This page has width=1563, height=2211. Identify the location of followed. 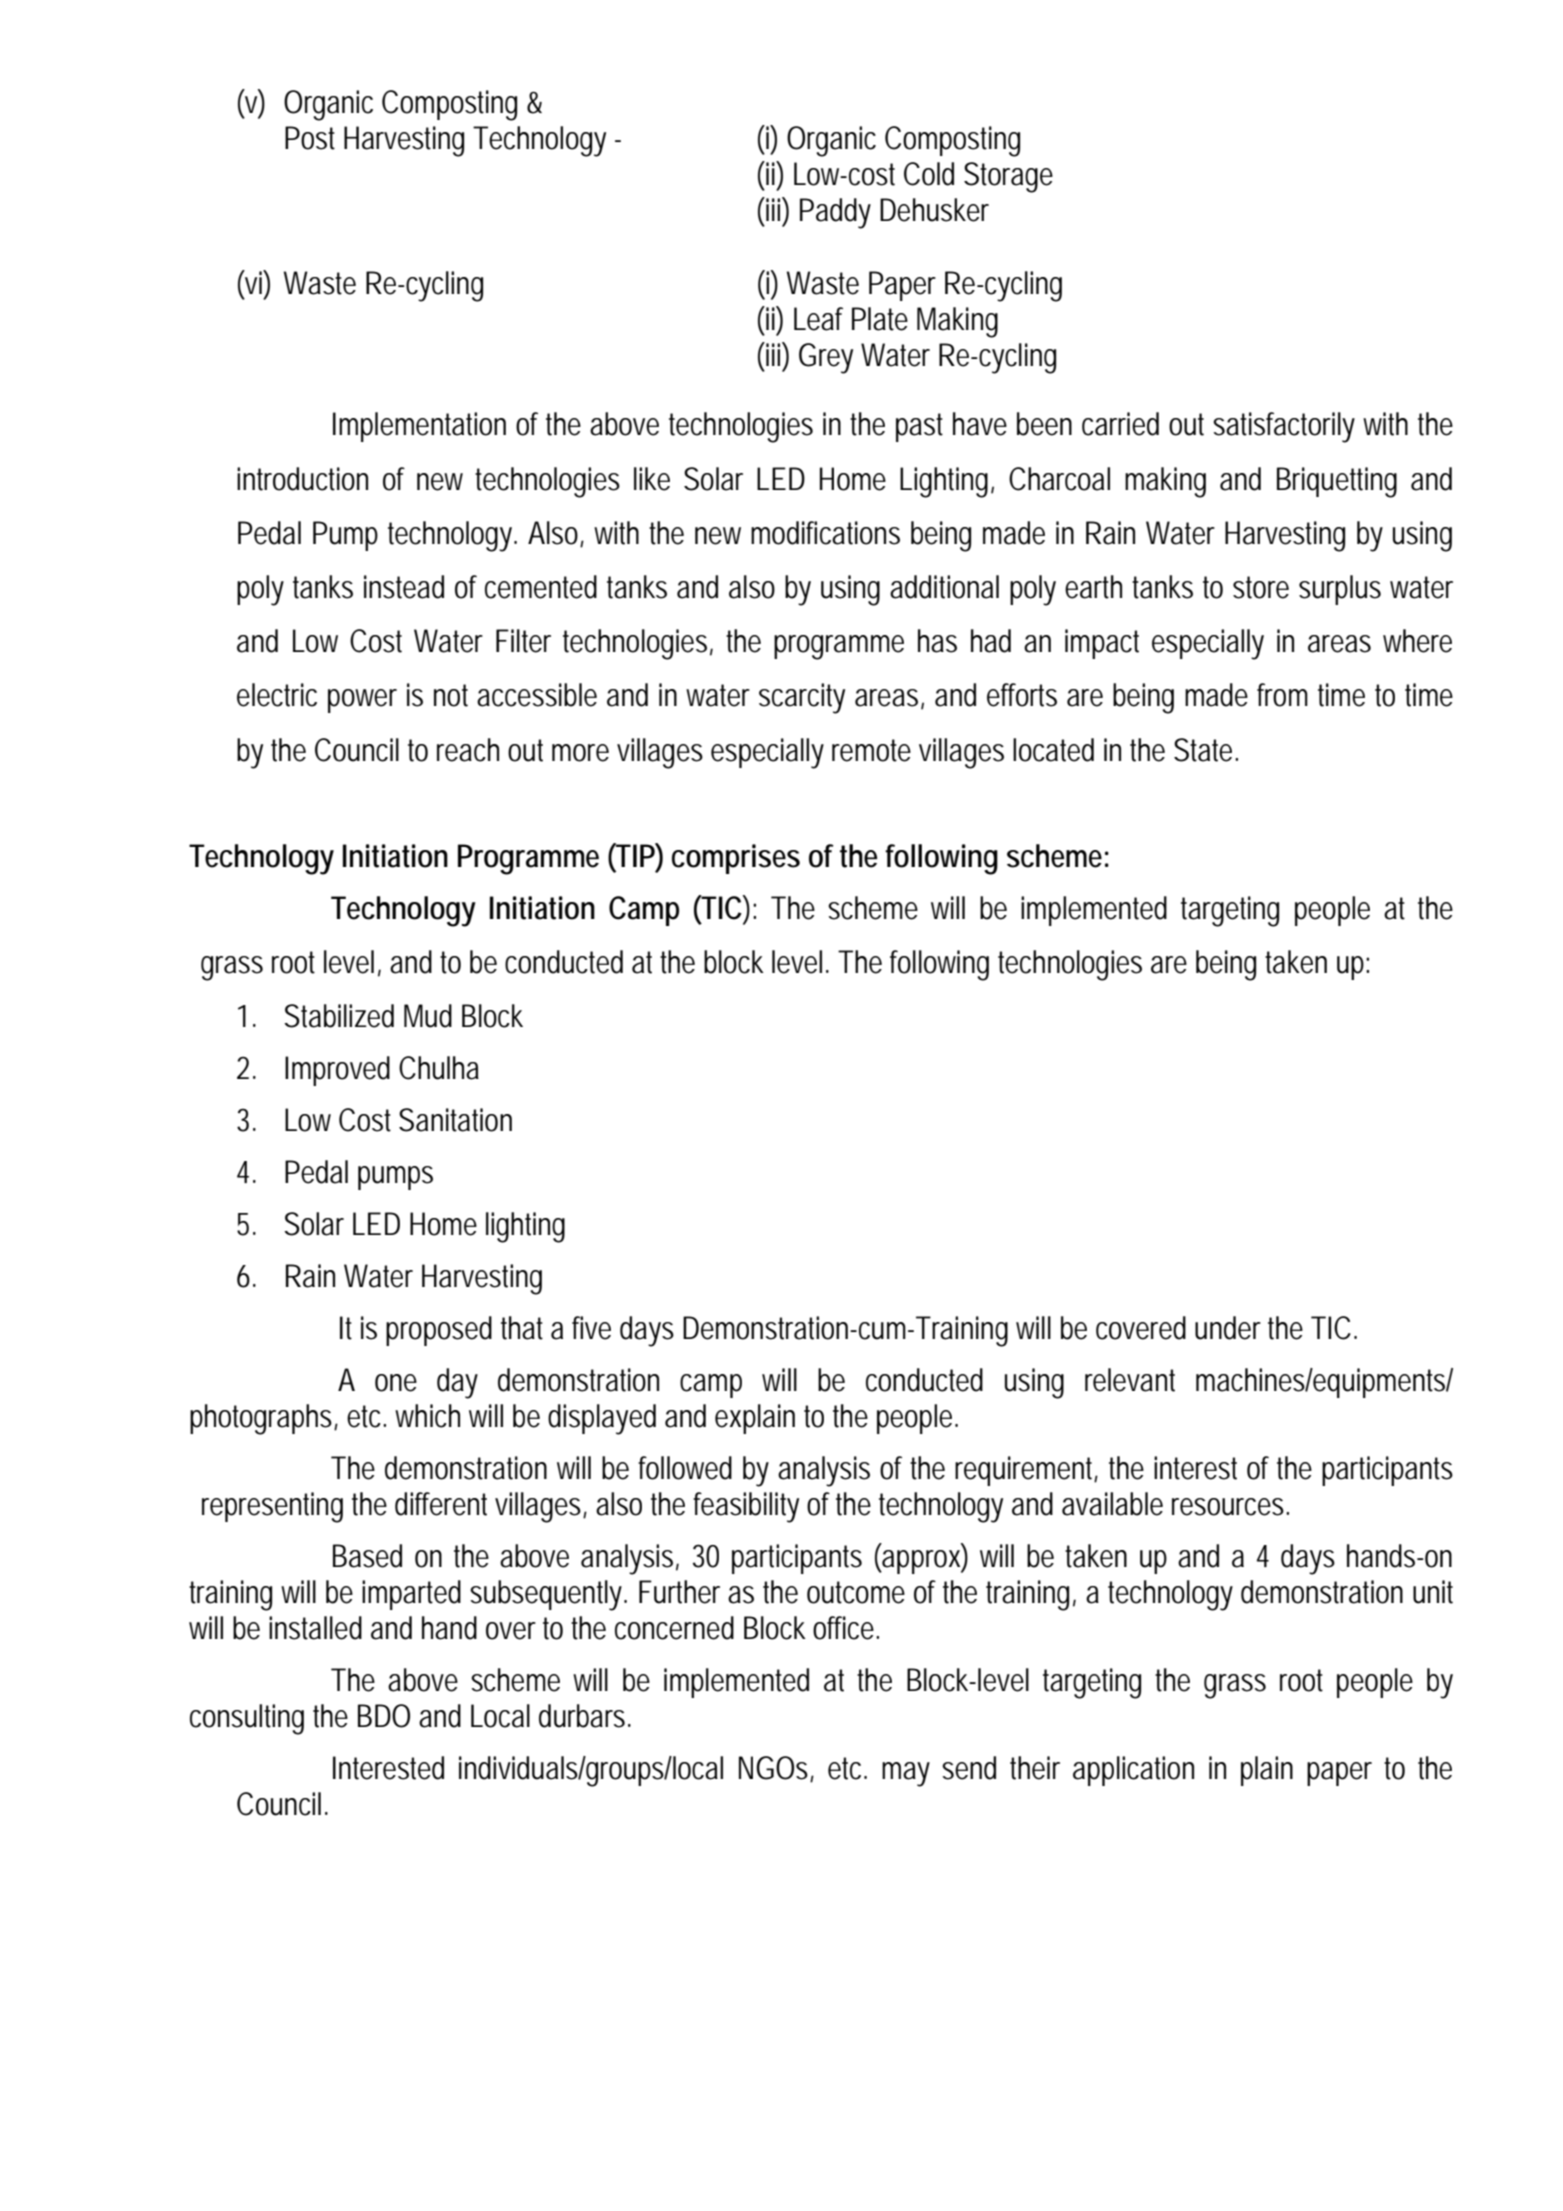
(685, 1468).
